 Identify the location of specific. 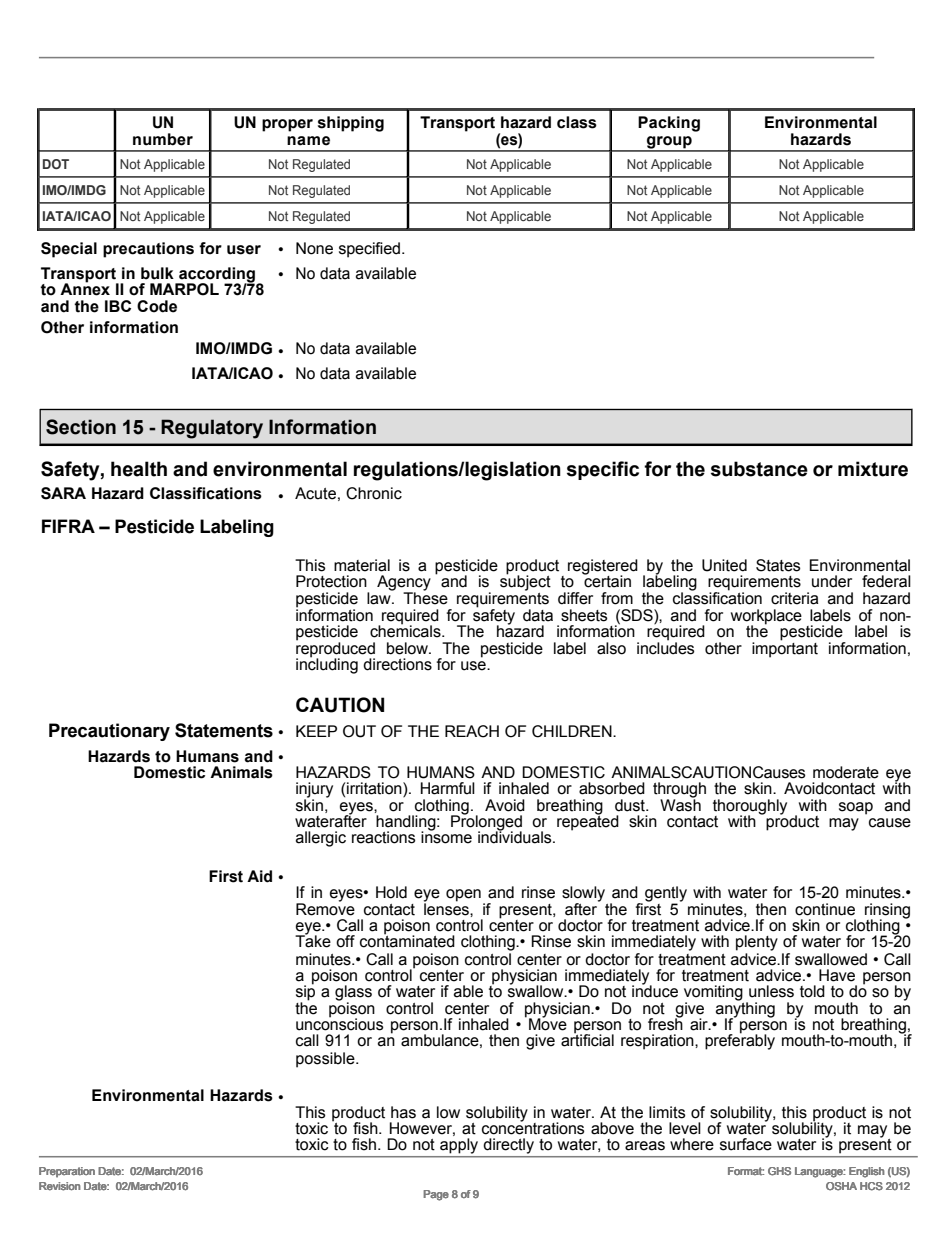
(603, 470).
